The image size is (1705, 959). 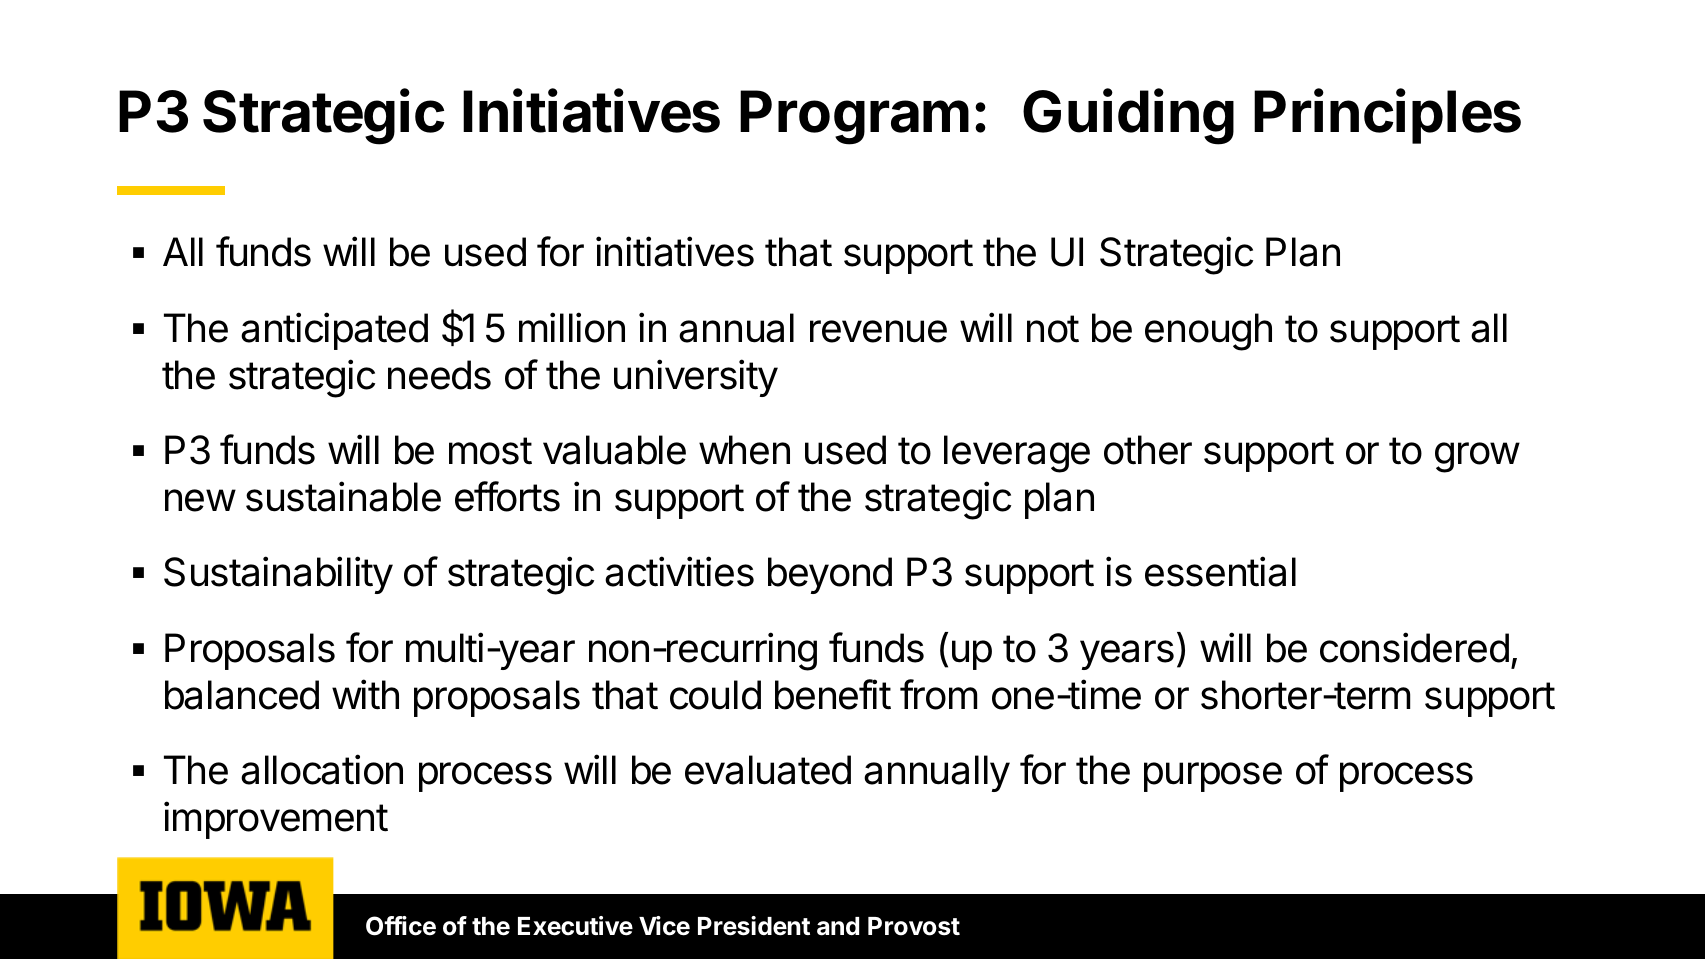 I want to click on Guiding, so click(x=1128, y=117).
